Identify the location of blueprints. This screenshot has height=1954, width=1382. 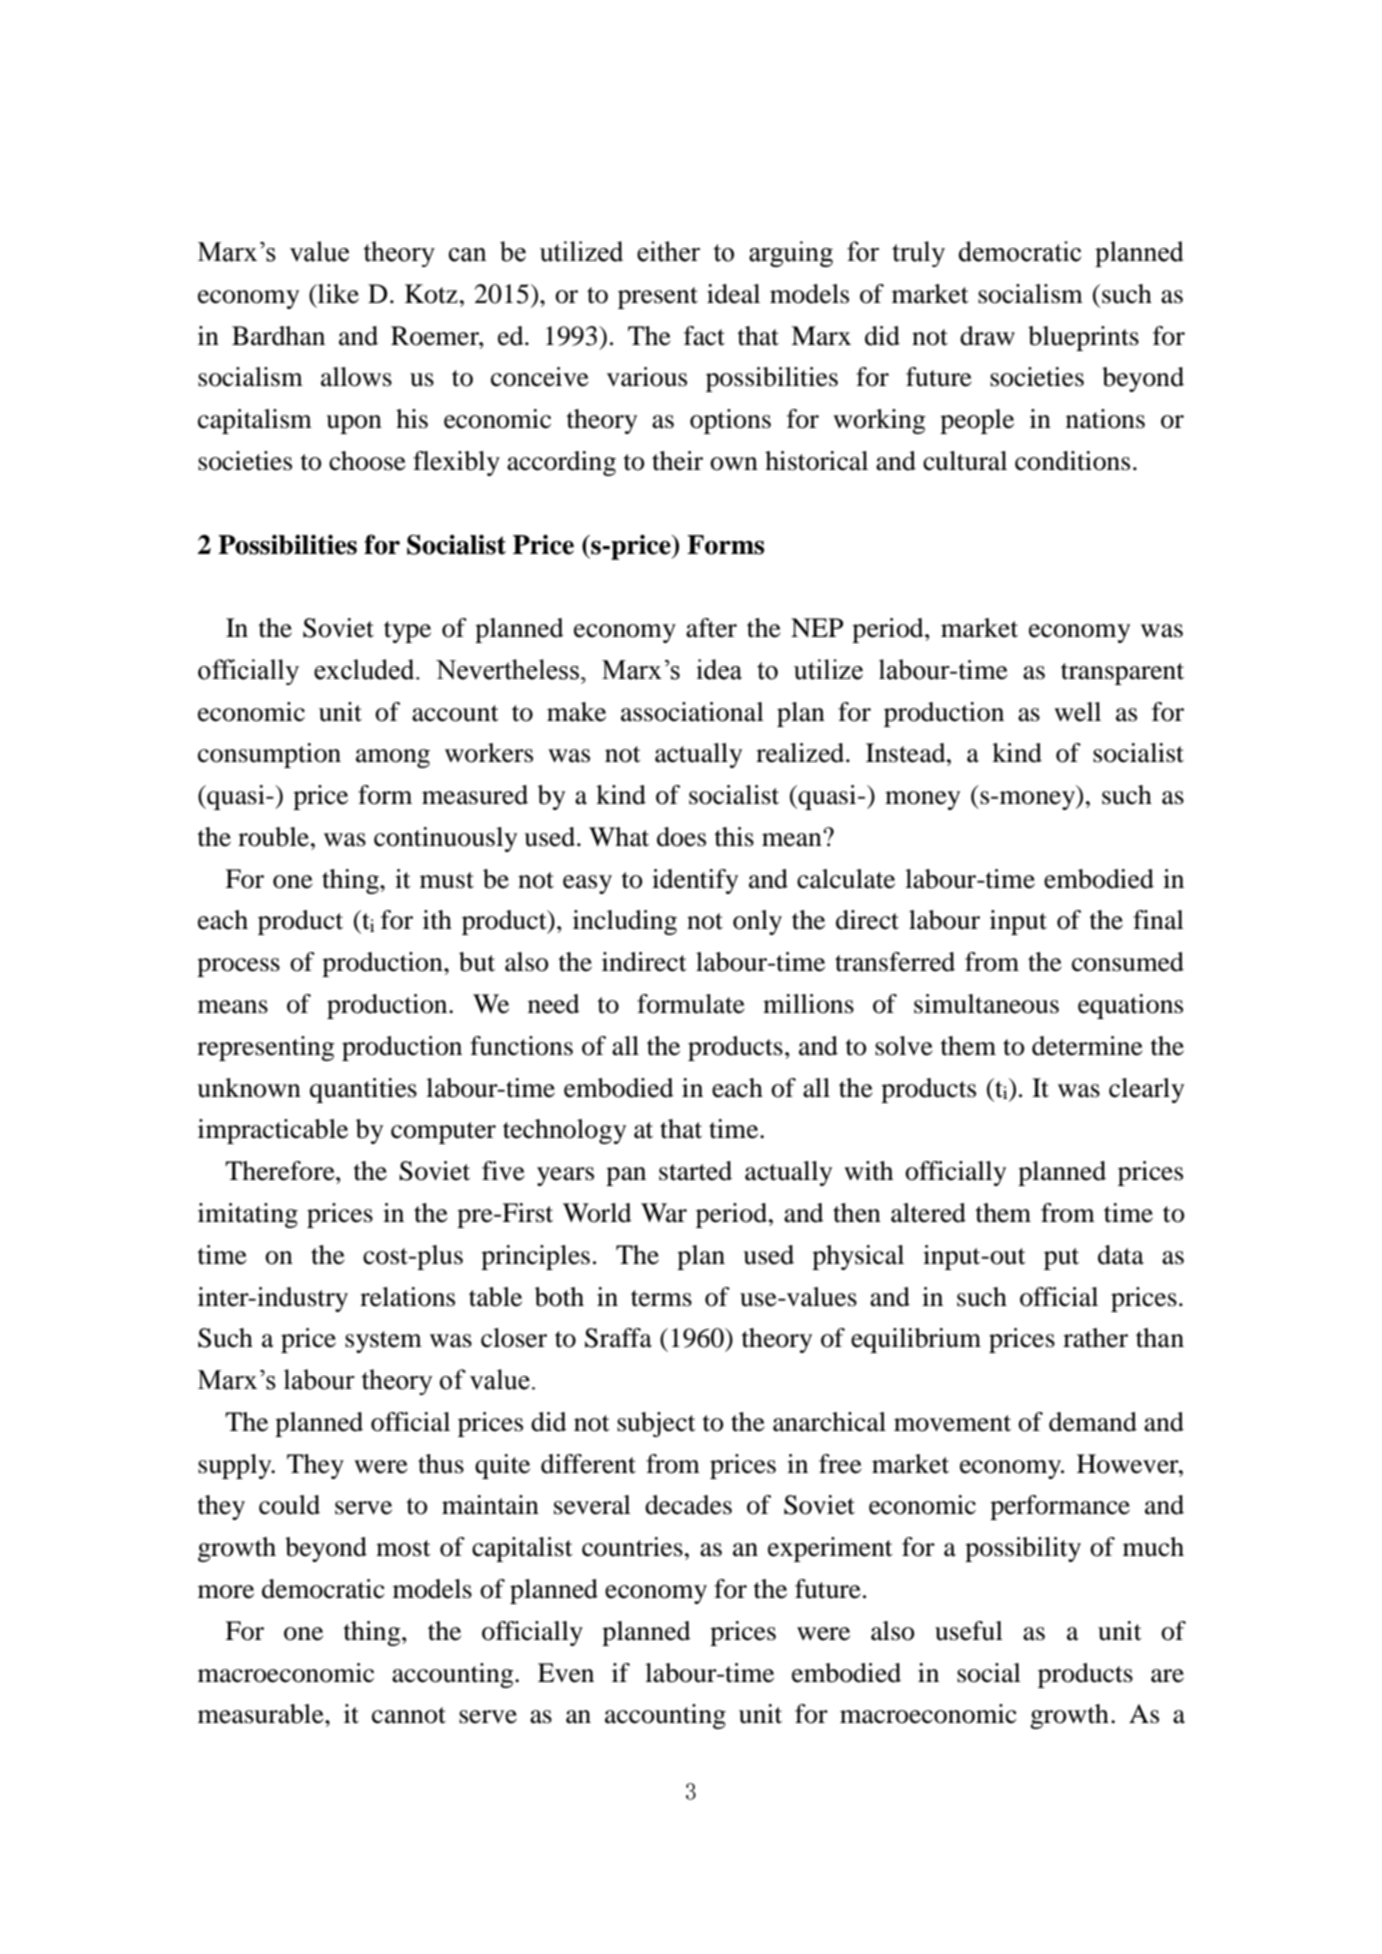
(1083, 338).
